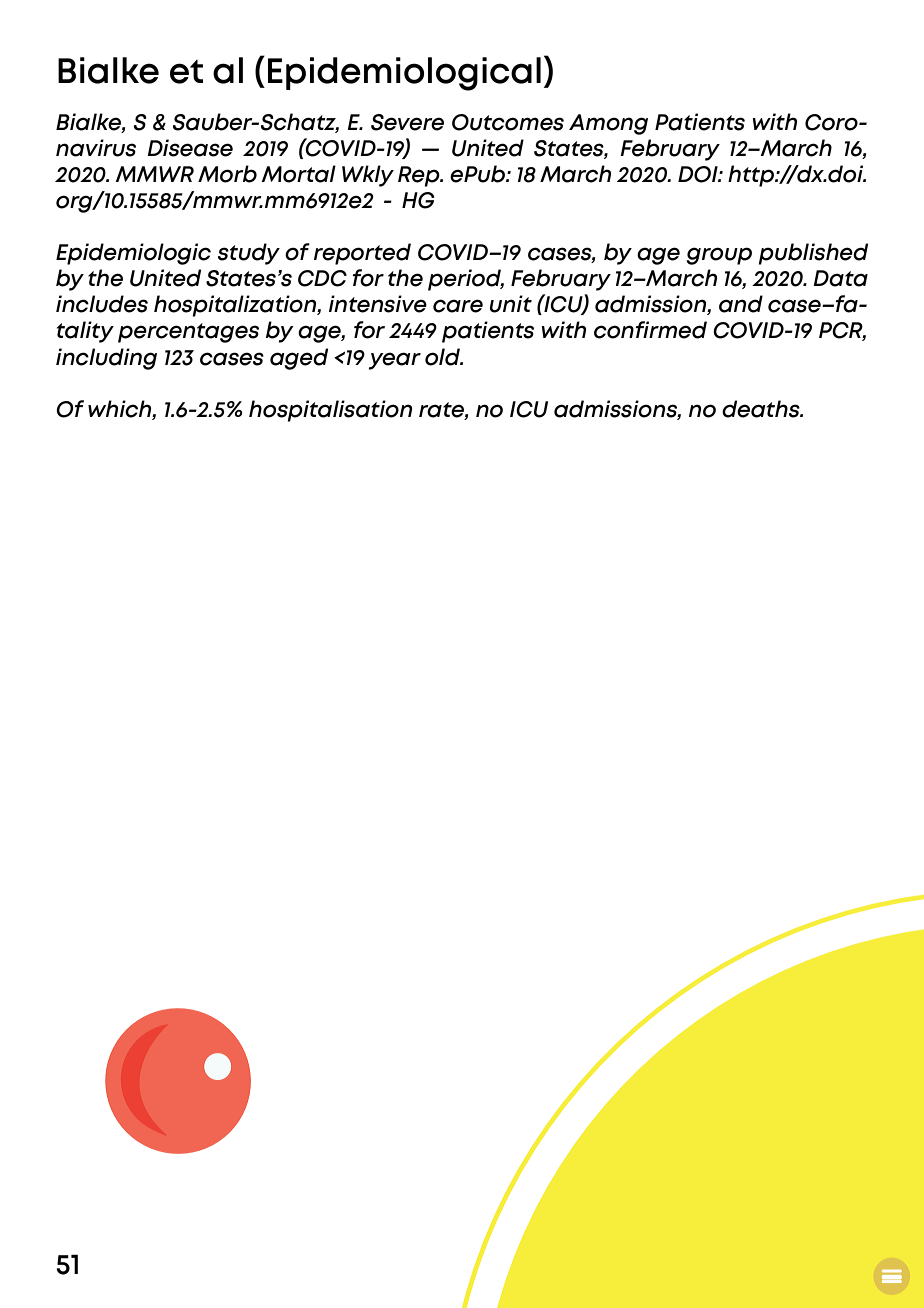 This document has height=1308, width=924. What do you see at coordinates (719, 256) in the document?
I see `group` at bounding box center [719, 256].
